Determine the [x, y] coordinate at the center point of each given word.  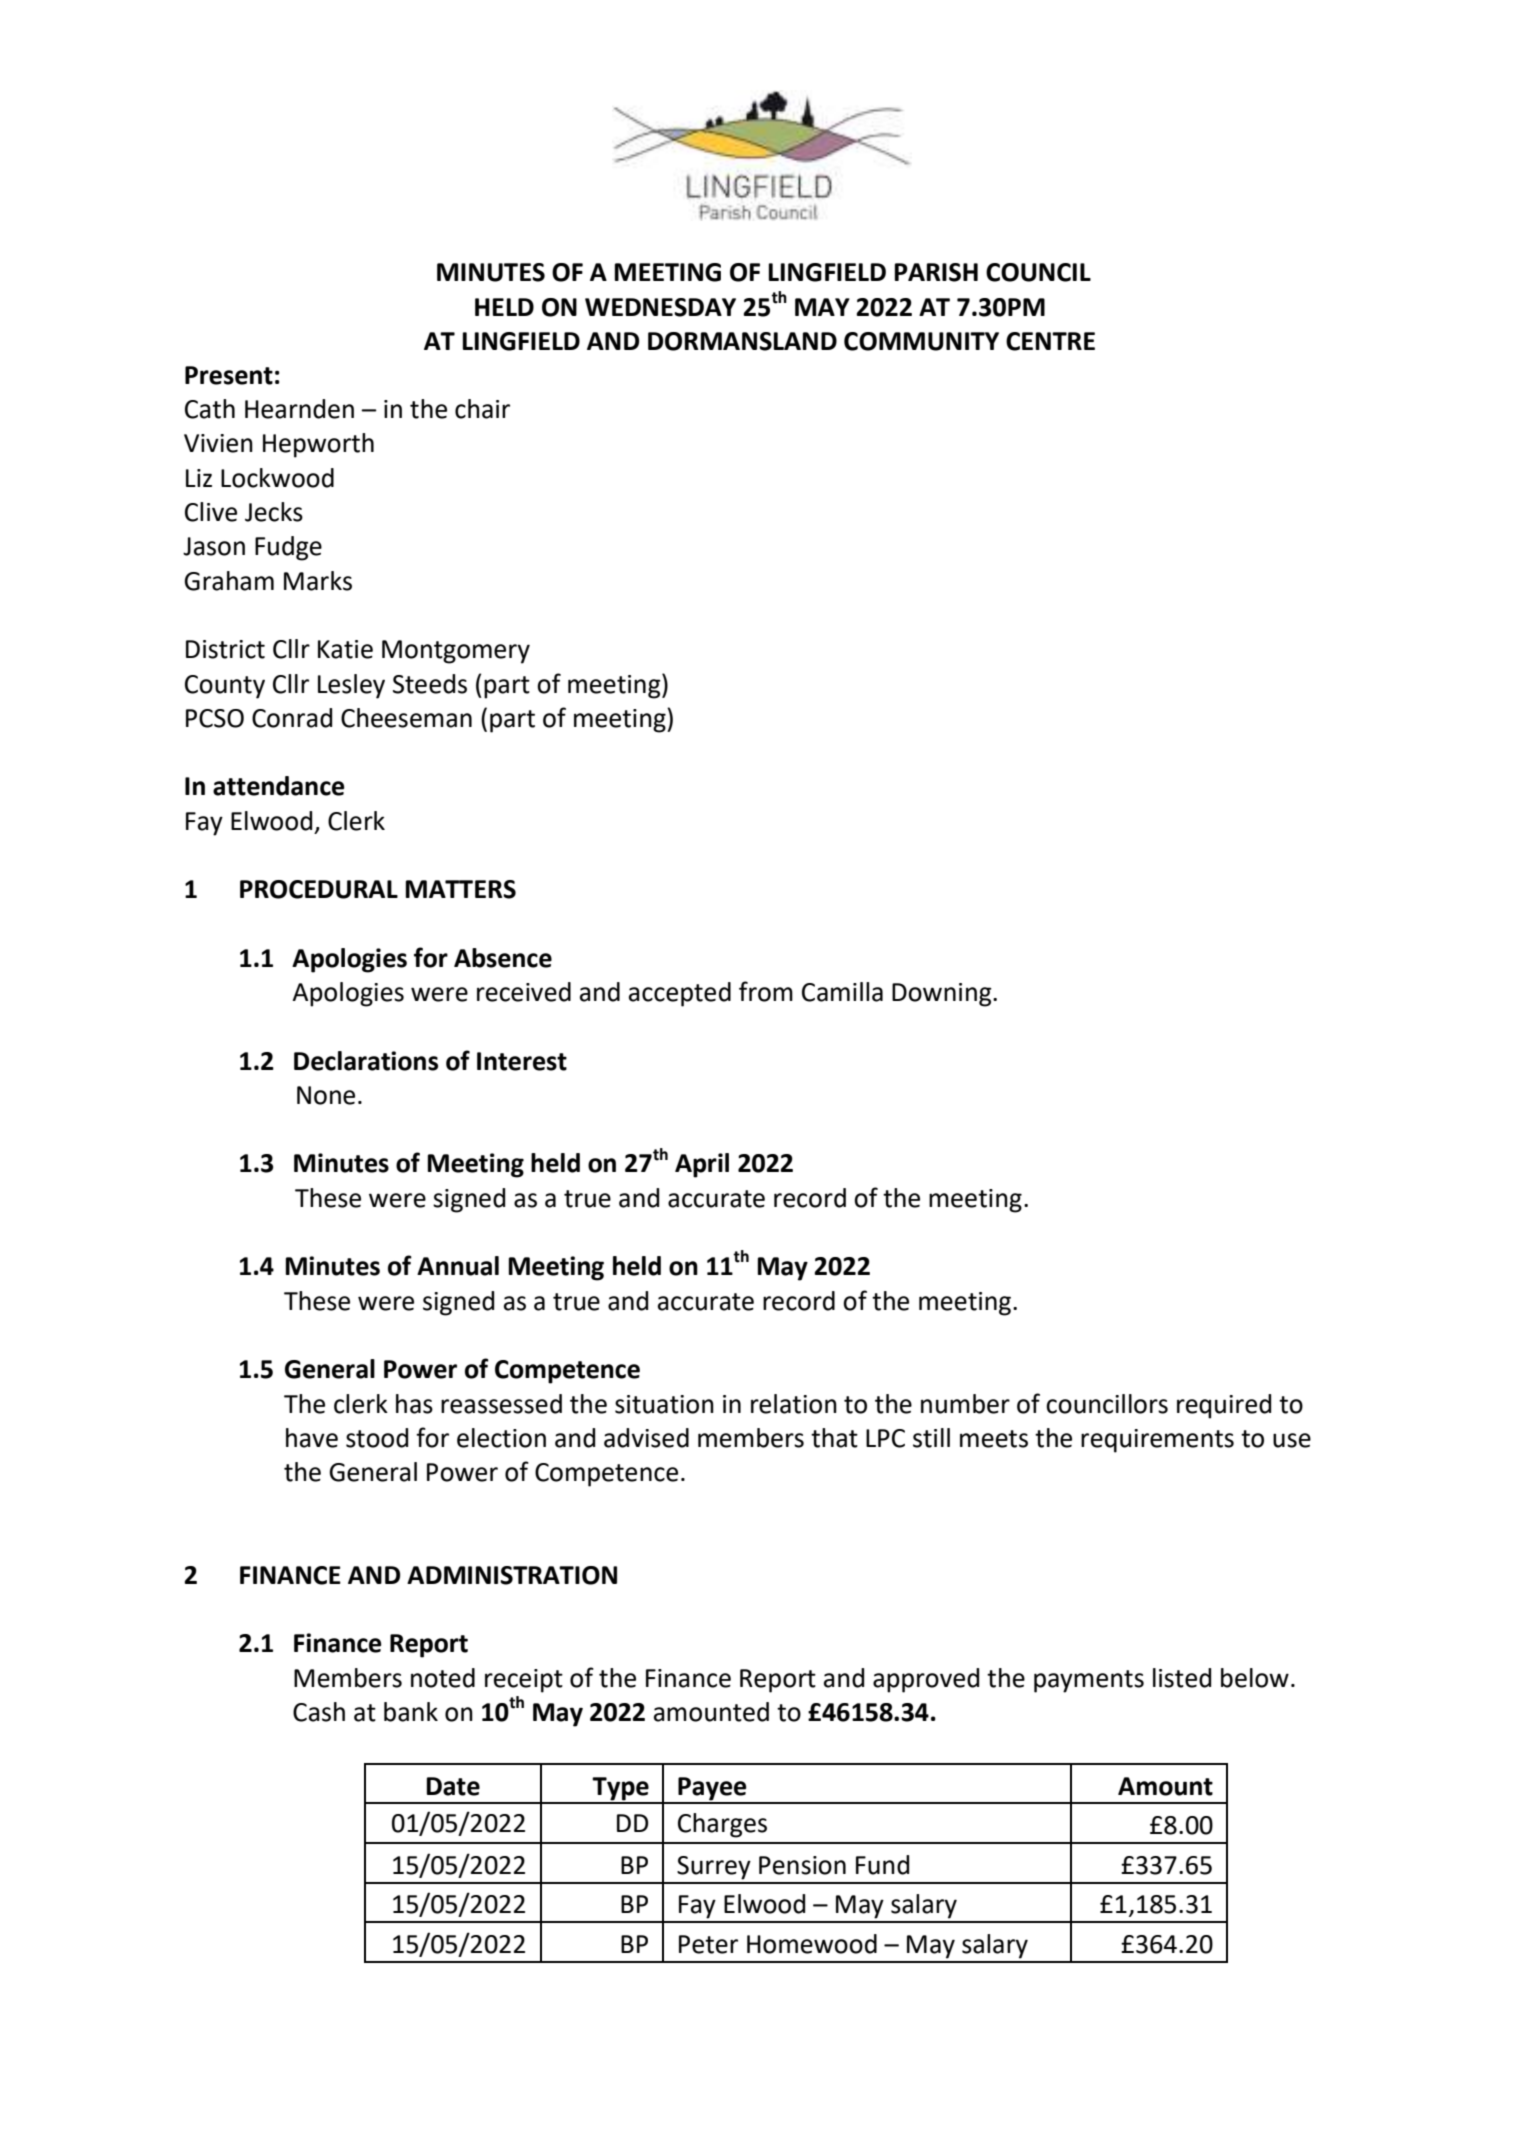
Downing [943, 995]
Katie [345, 649]
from [766, 991]
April [702, 1165]
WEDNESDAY [660, 307]
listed [1182, 1678]
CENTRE [1050, 341]
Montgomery [456, 652]
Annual [458, 1266]
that [834, 1438]
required [1224, 1406]
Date [453, 1786]
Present [229, 375]
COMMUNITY [921, 341]
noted [443, 1678]
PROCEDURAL [319, 889]
